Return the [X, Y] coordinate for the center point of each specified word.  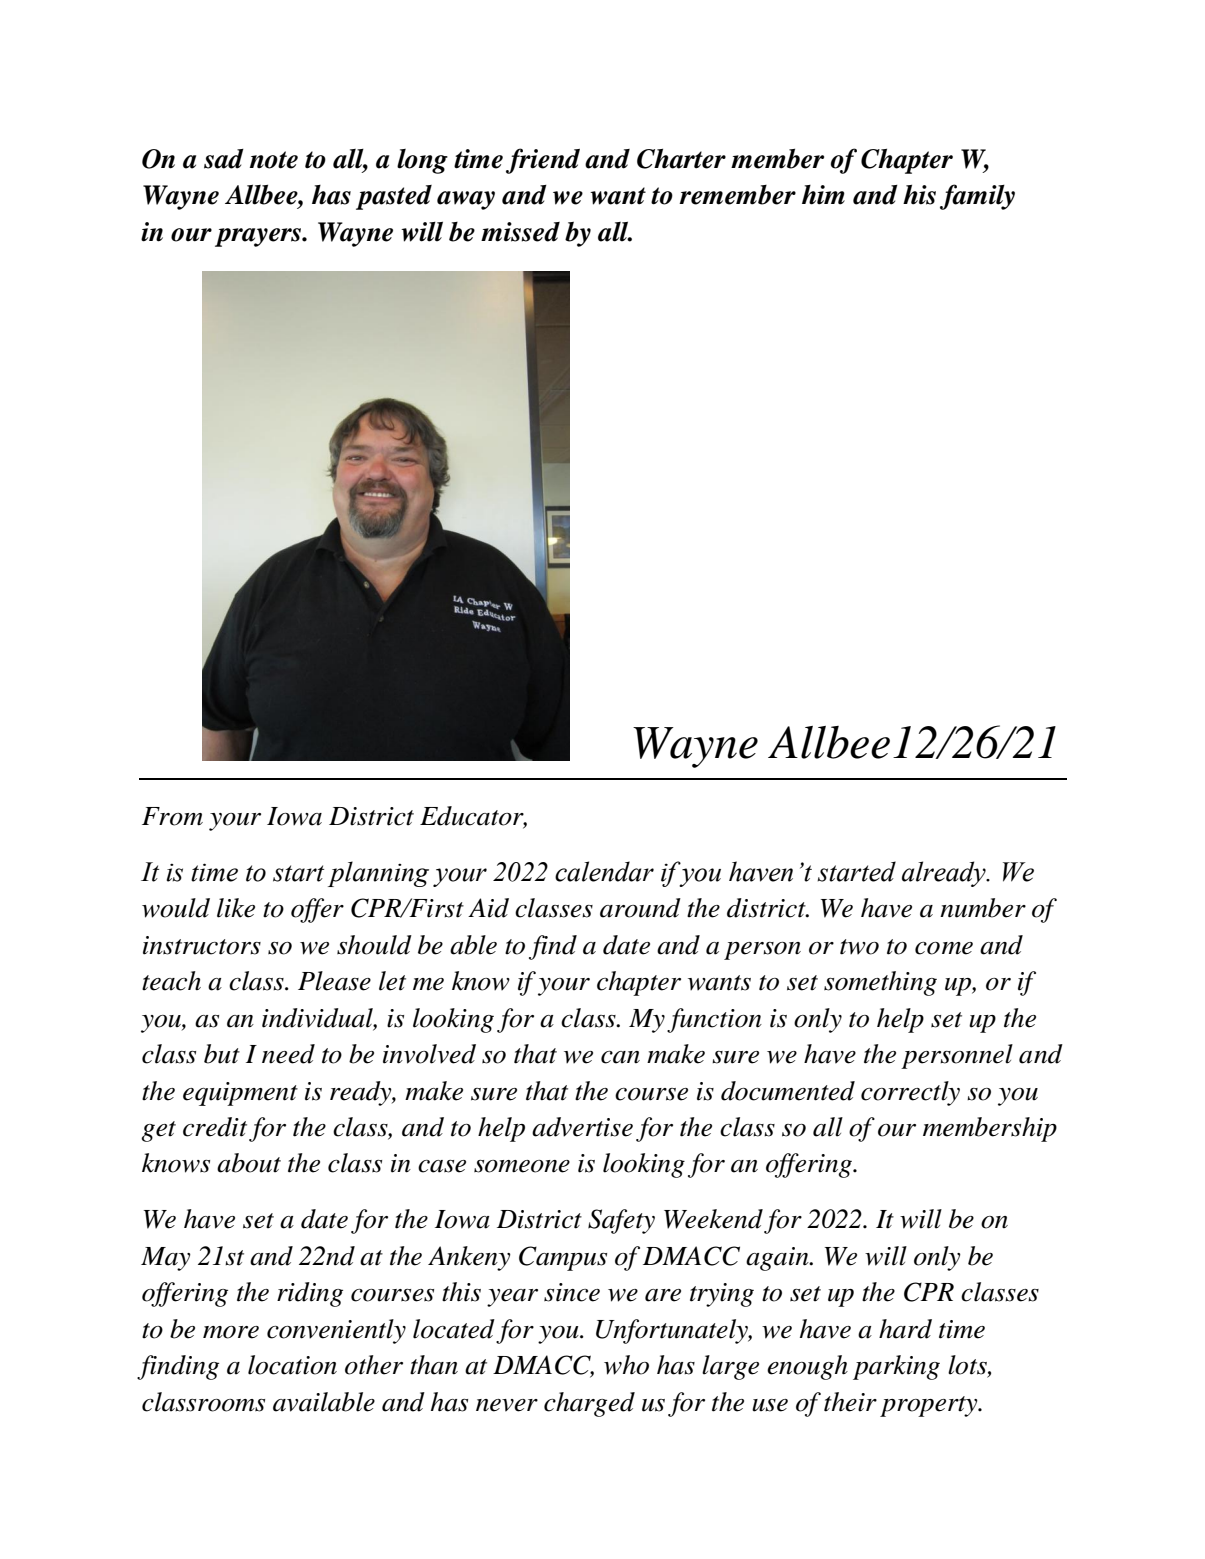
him [823, 195]
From [172, 816]
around [640, 908]
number [983, 908]
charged [589, 1404]
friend [543, 161]
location [292, 1365]
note [274, 160]
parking [896, 1367]
